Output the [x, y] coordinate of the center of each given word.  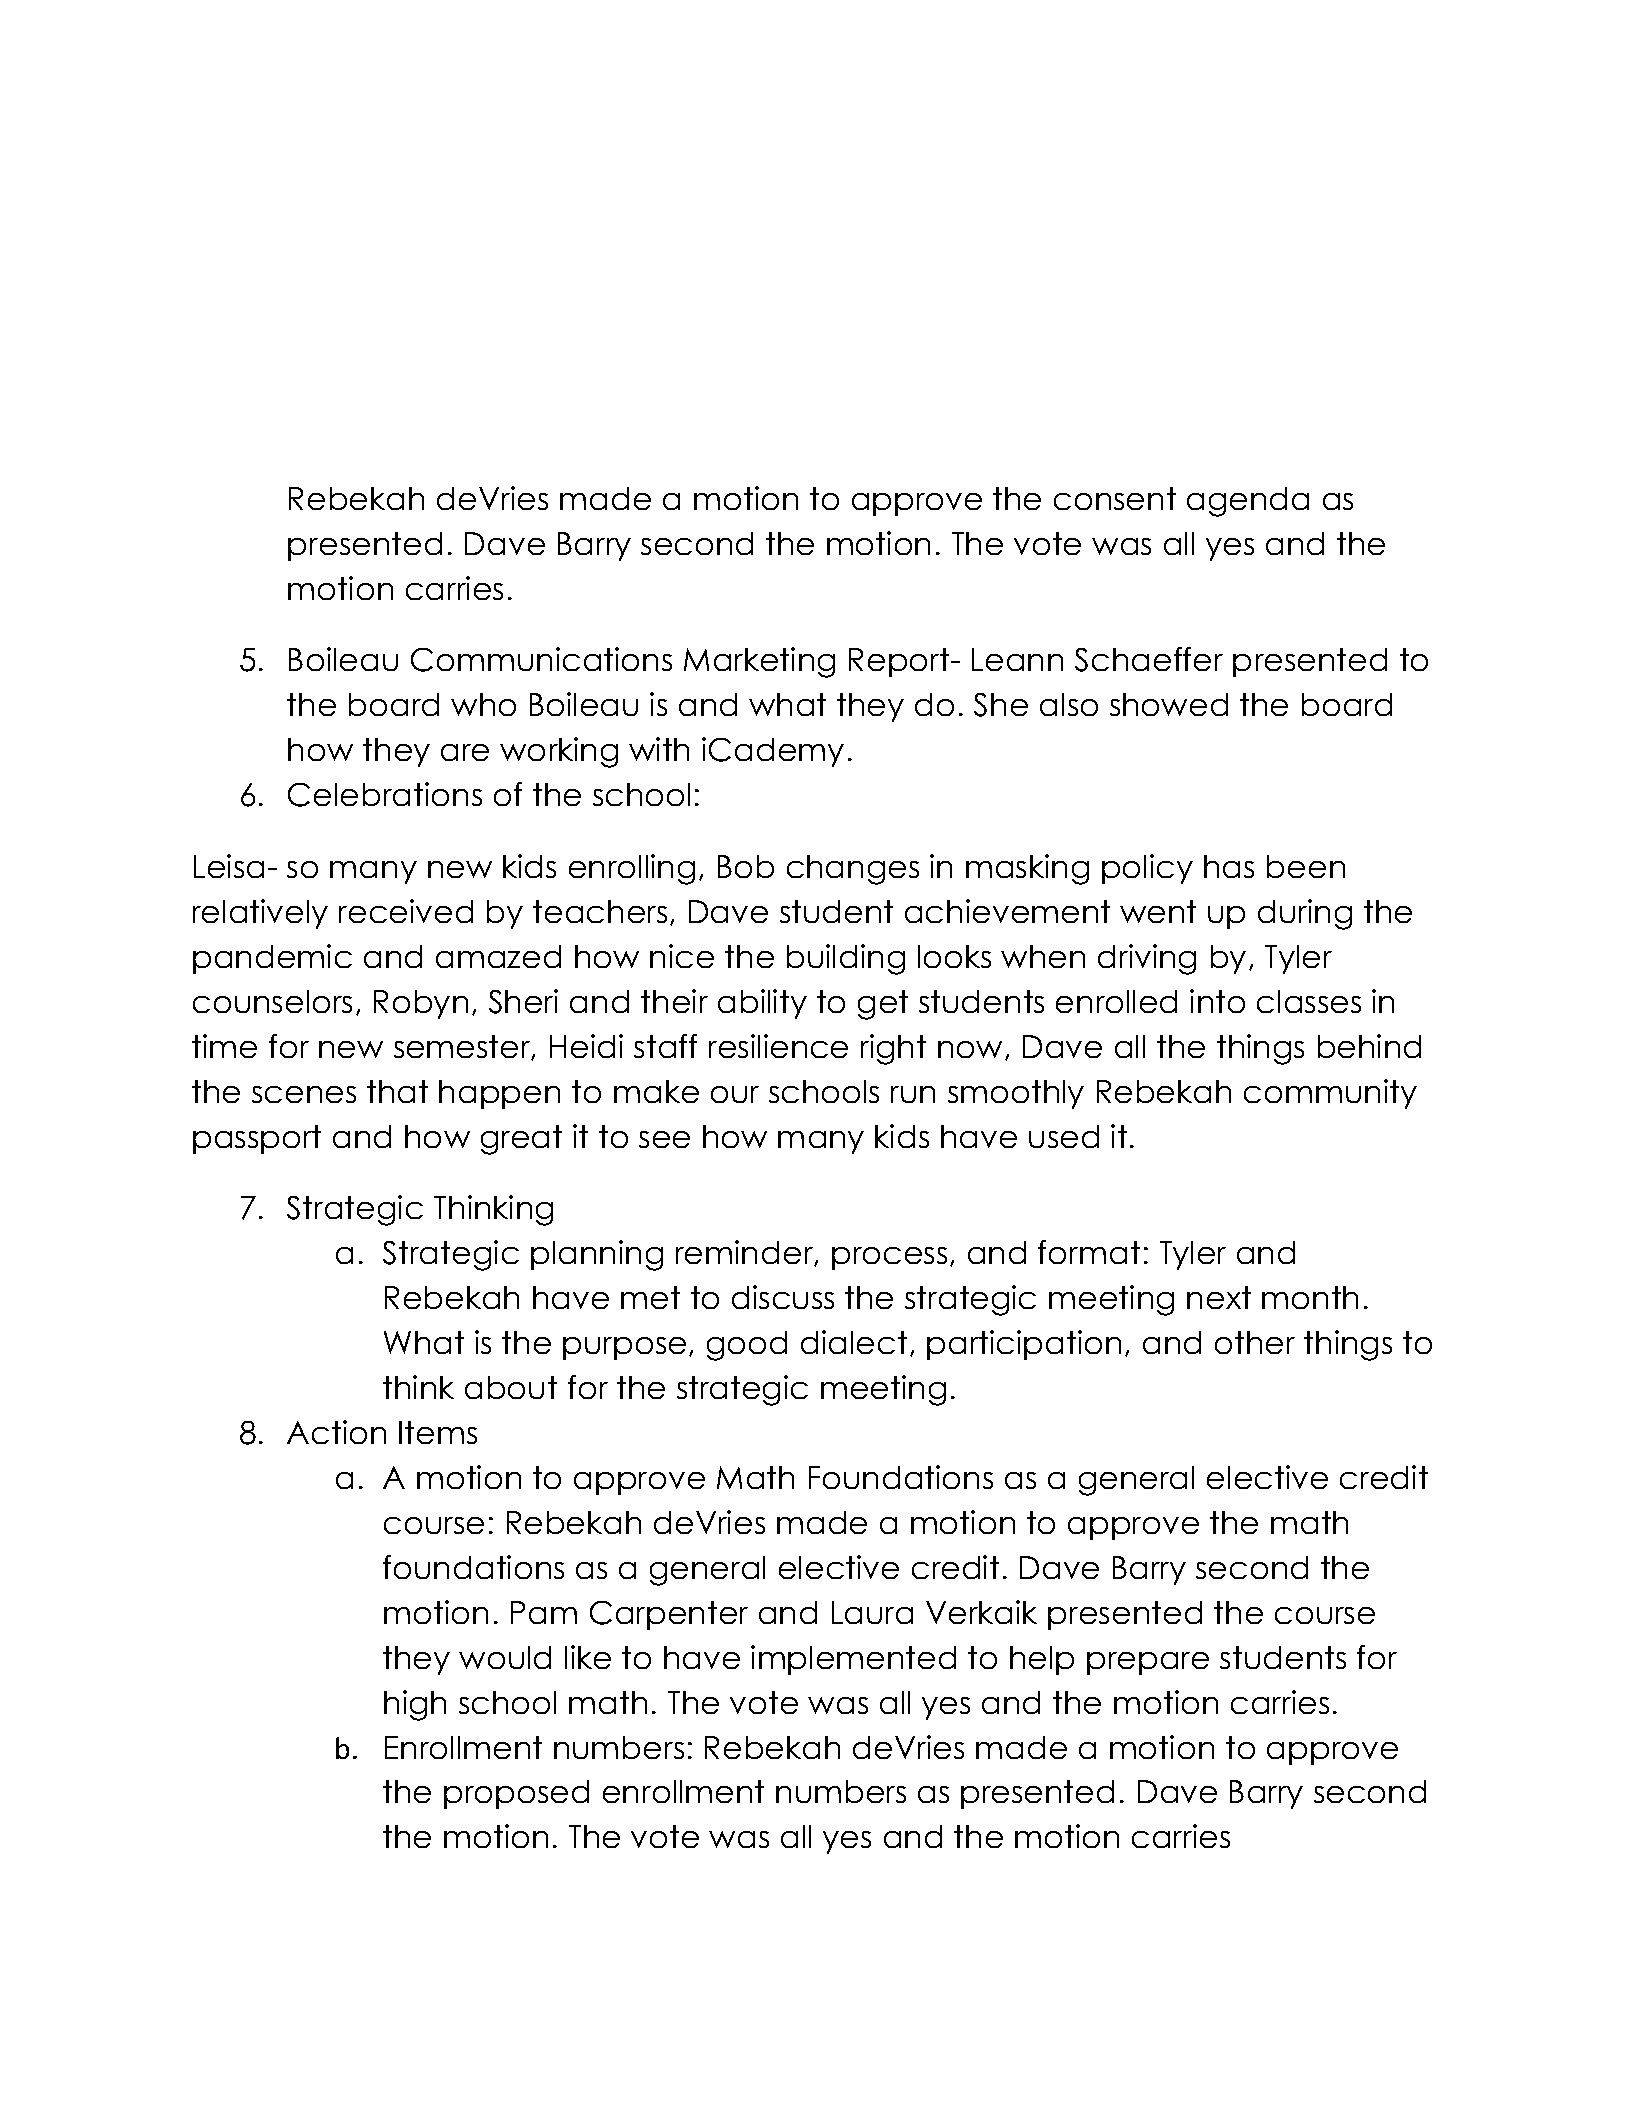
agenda [1248, 502]
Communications [541, 659]
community [1330, 1094]
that [397, 1091]
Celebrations [385, 794]
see [664, 1139]
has [1229, 866]
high [415, 1705]
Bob [746, 866]
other [1255, 1342]
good [747, 1346]
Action [336, 1432]
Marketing [759, 662]
